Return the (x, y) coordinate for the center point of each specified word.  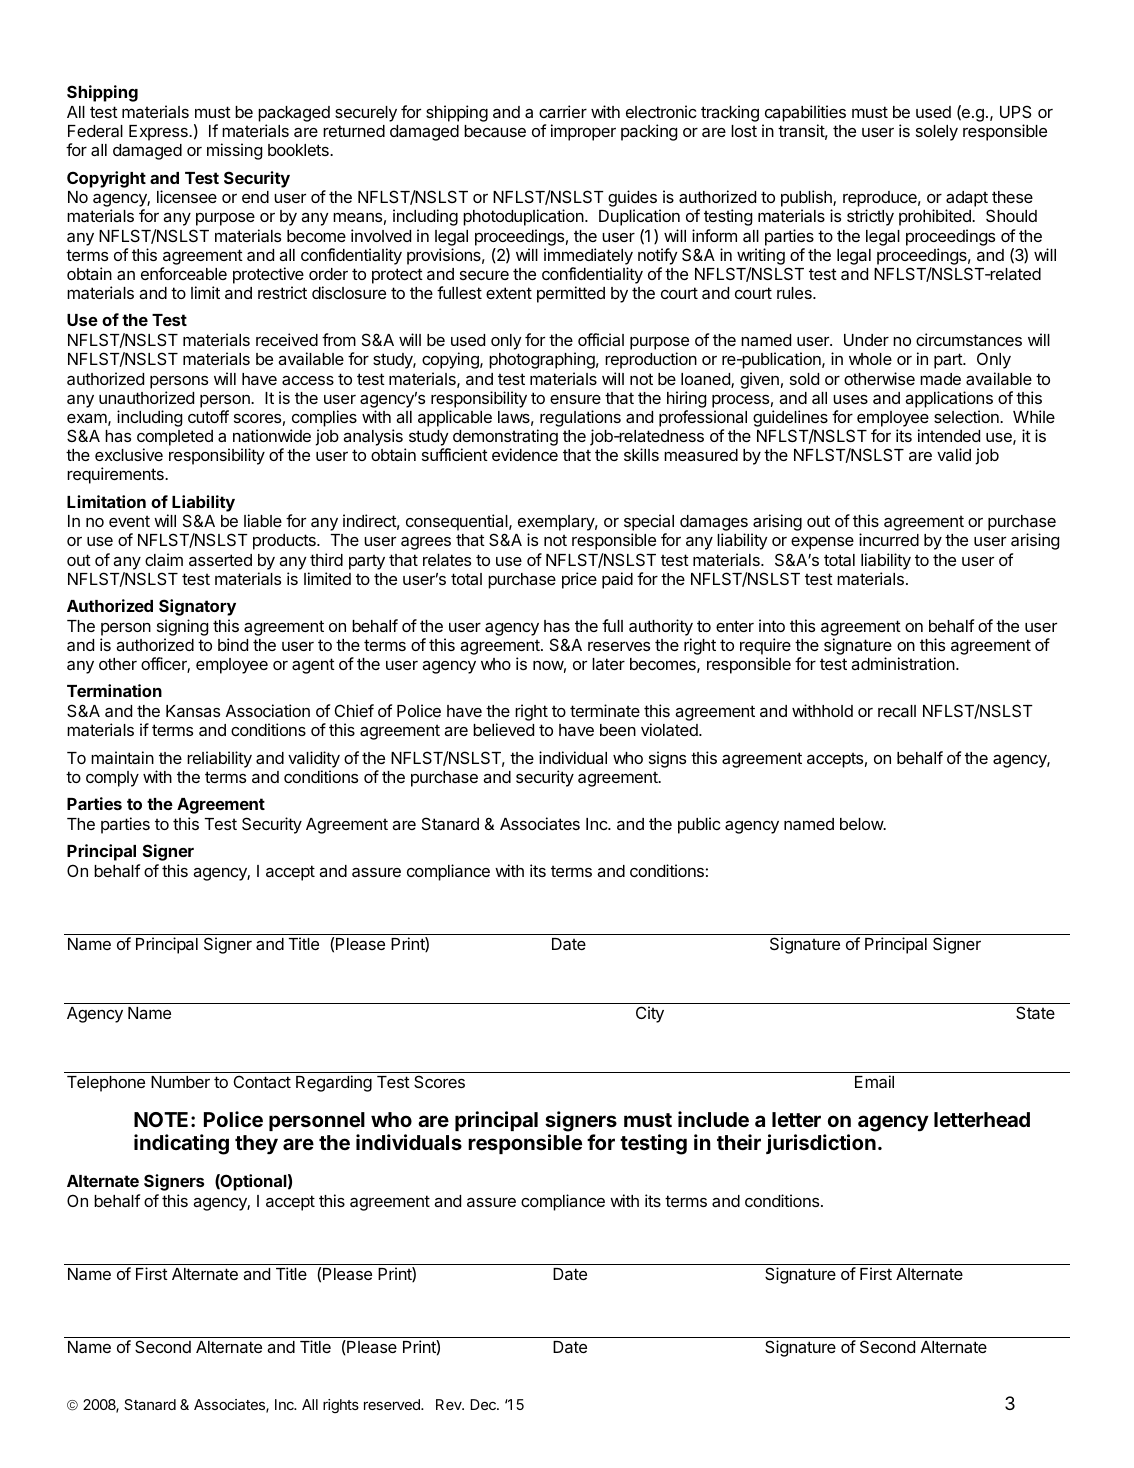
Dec (484, 1404)
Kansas (193, 711)
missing (234, 151)
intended (949, 435)
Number (180, 1082)
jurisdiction (821, 1144)
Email (874, 1081)
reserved (393, 1404)
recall (897, 711)
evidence (525, 454)
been (618, 730)
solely (937, 133)
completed (175, 438)
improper (583, 132)
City (650, 1014)
